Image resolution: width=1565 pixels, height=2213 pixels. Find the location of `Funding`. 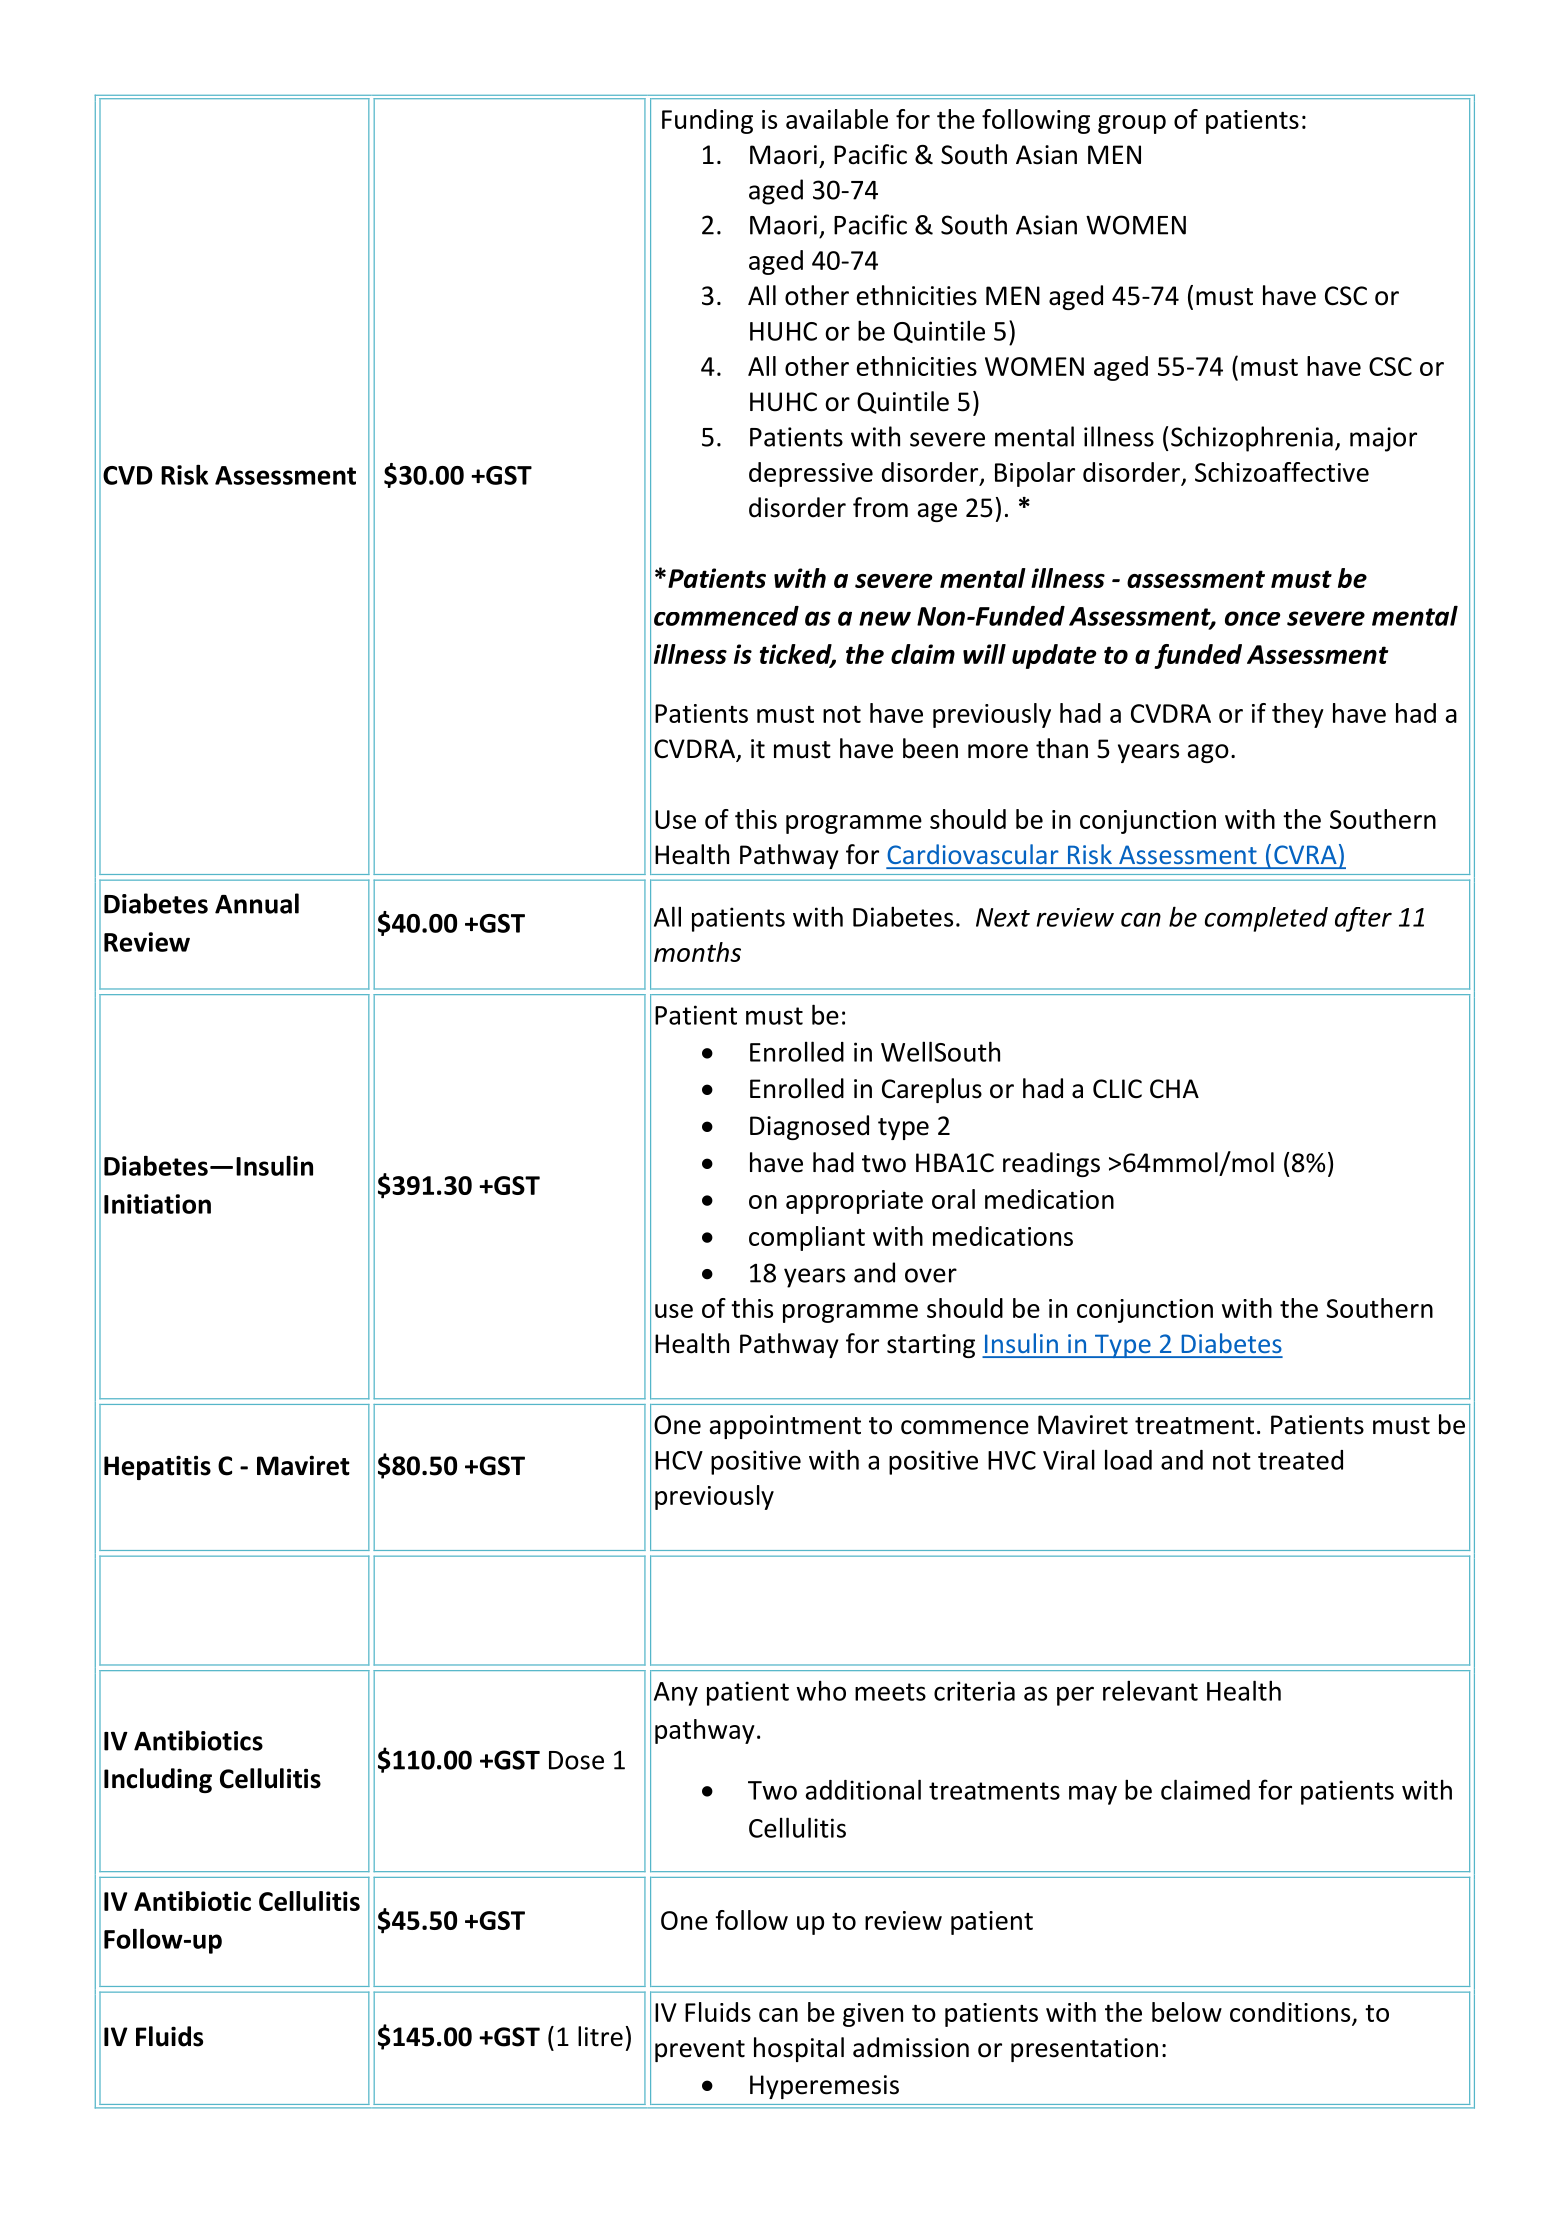

Funding is located at coordinates (707, 121).
